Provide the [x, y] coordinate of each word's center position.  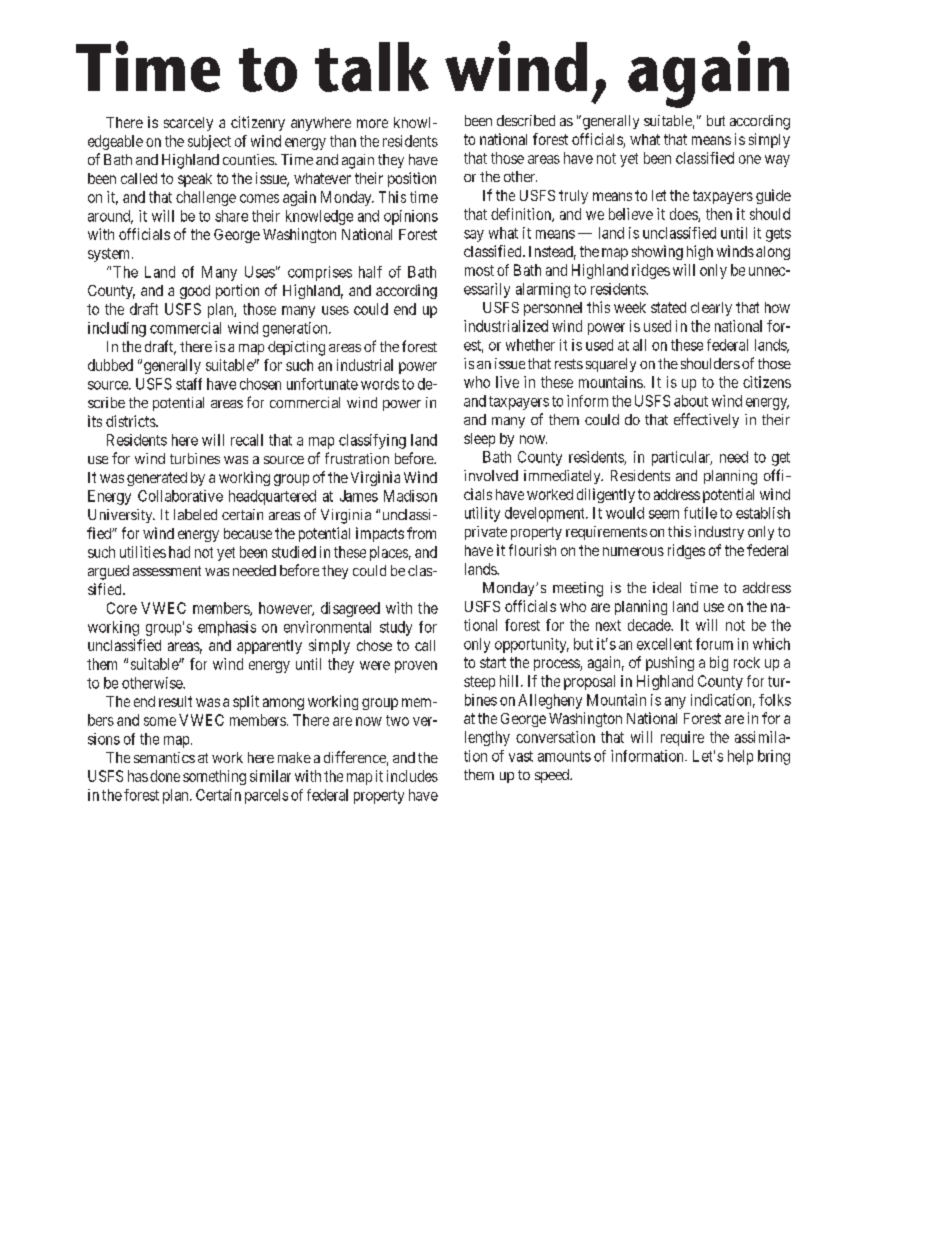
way [777, 161]
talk [372, 67]
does [684, 215]
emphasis [227, 628]
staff [189, 384]
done [165, 776]
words [380, 384]
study [396, 628]
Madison [410, 496]
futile [700, 513]
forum [714, 644]
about [691, 401]
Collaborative [180, 496]
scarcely [188, 124]
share [231, 216]
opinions [411, 217]
